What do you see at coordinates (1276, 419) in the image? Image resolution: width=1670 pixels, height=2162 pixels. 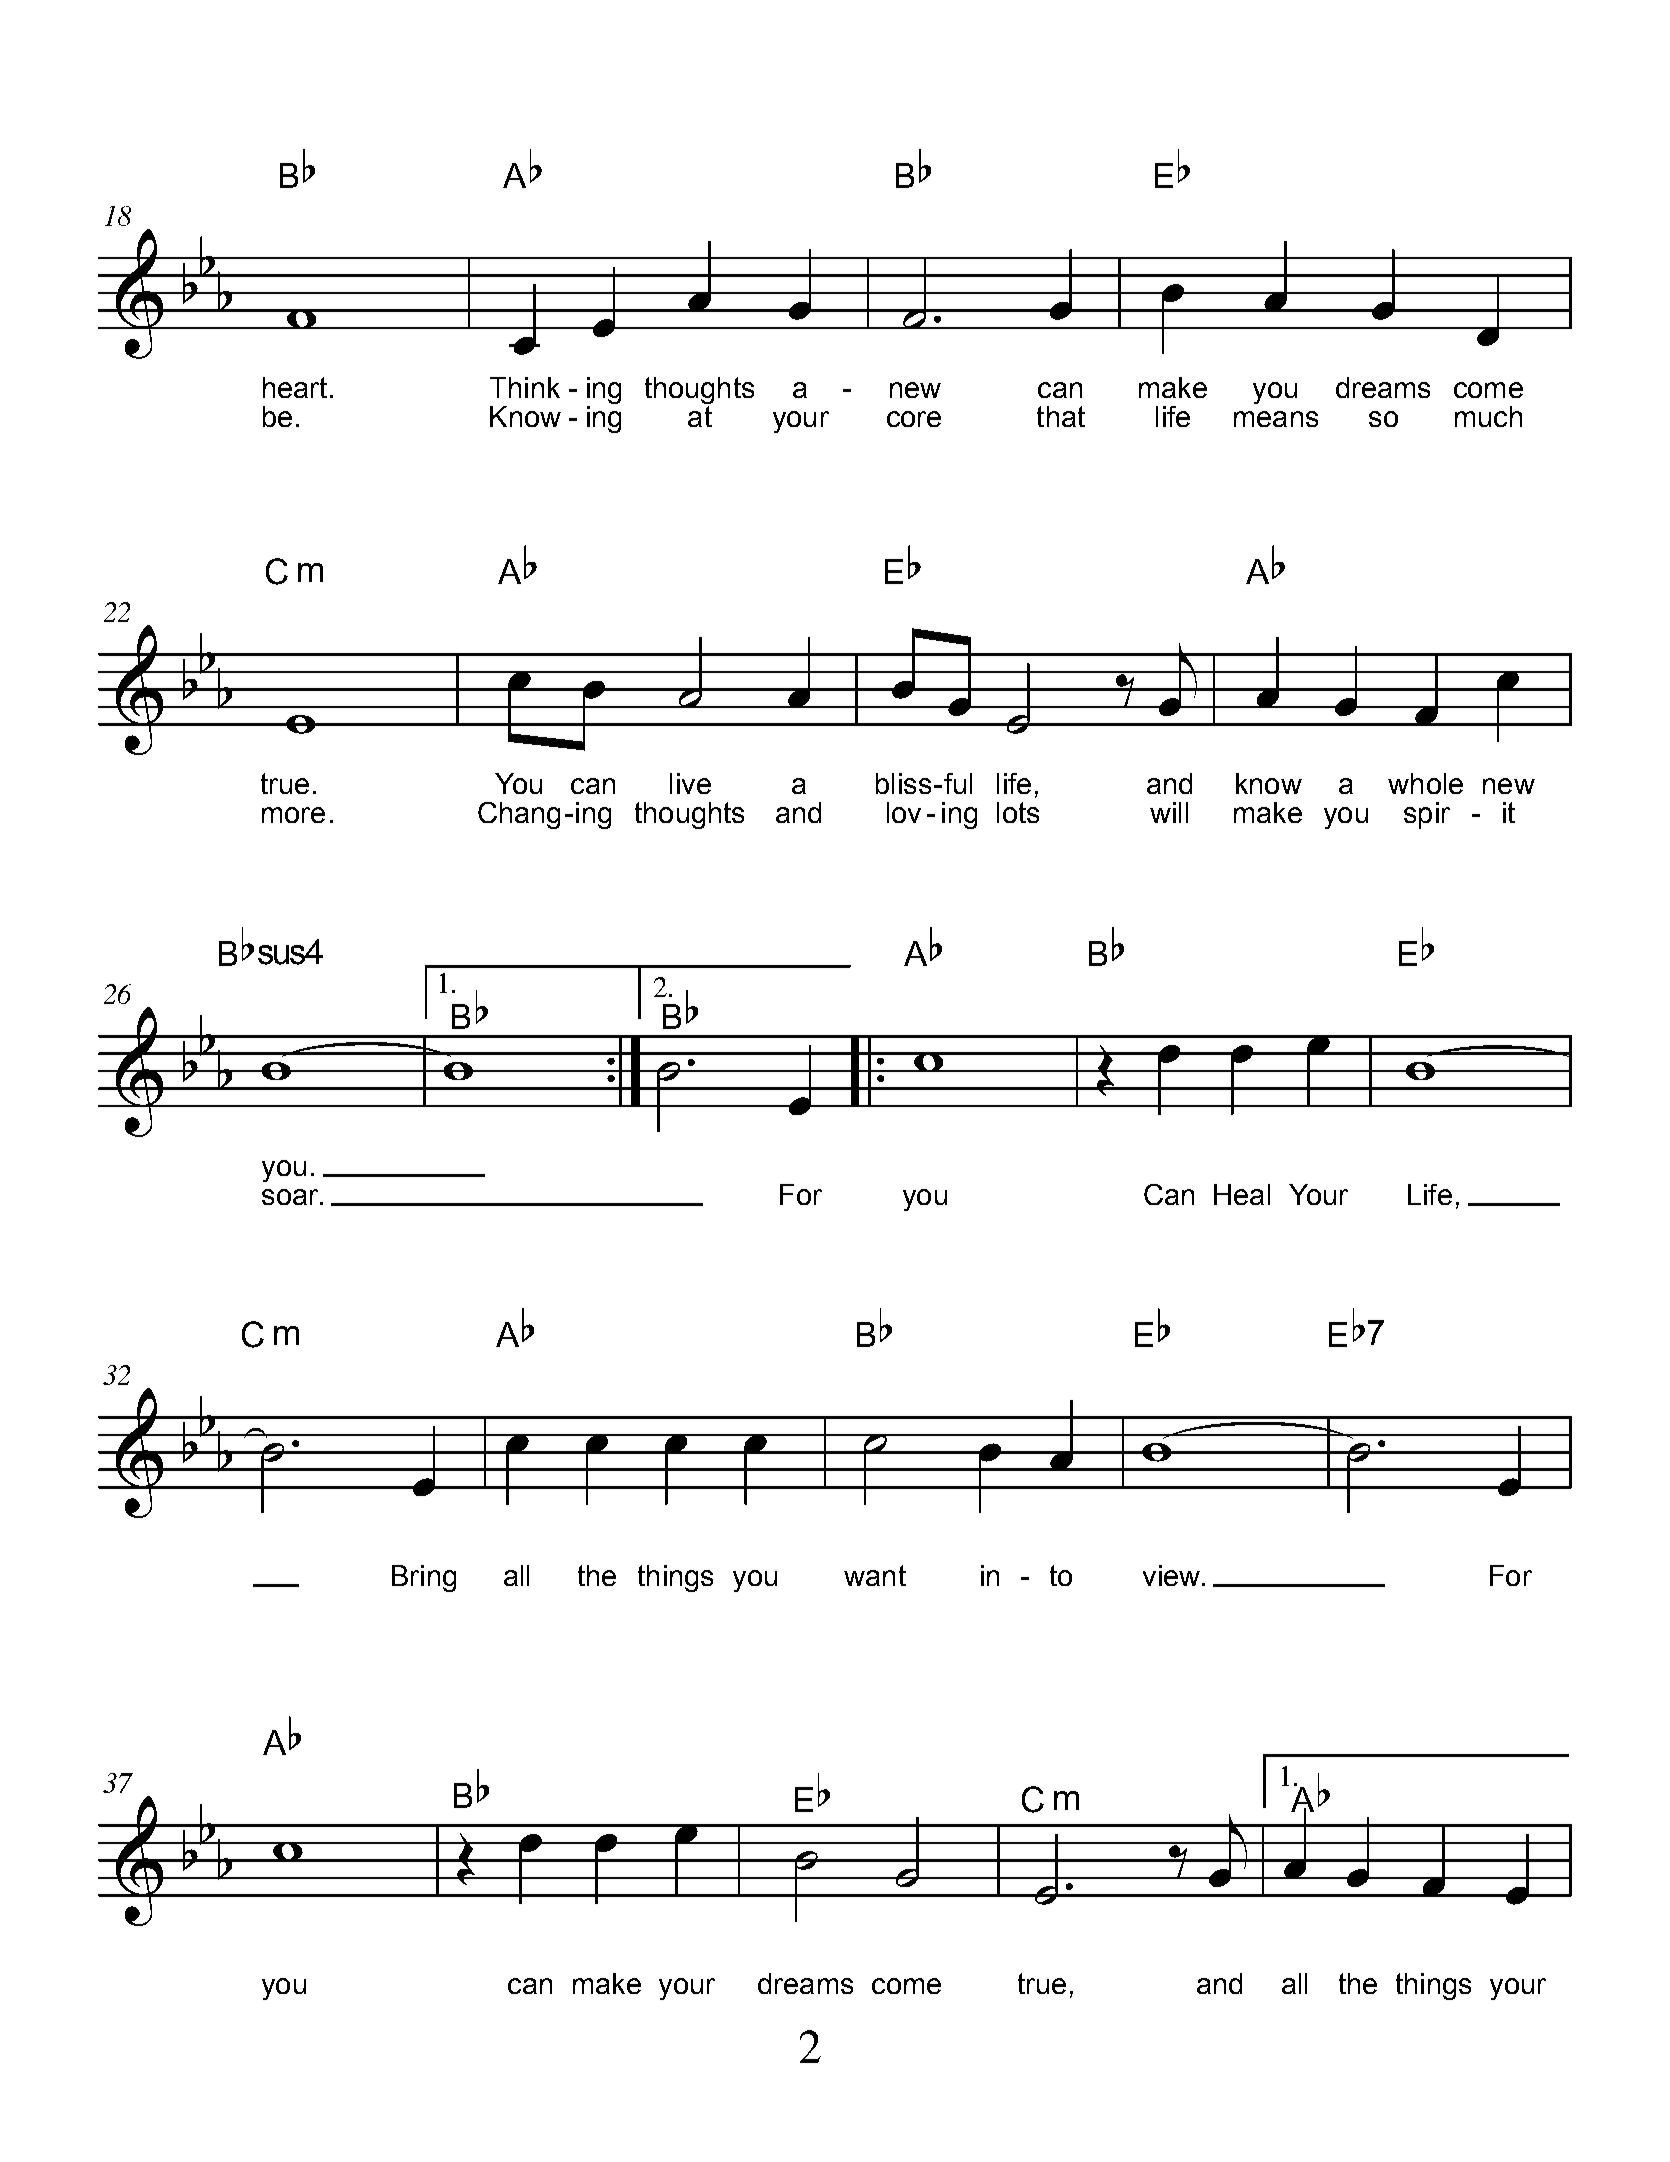 I see `means` at bounding box center [1276, 419].
